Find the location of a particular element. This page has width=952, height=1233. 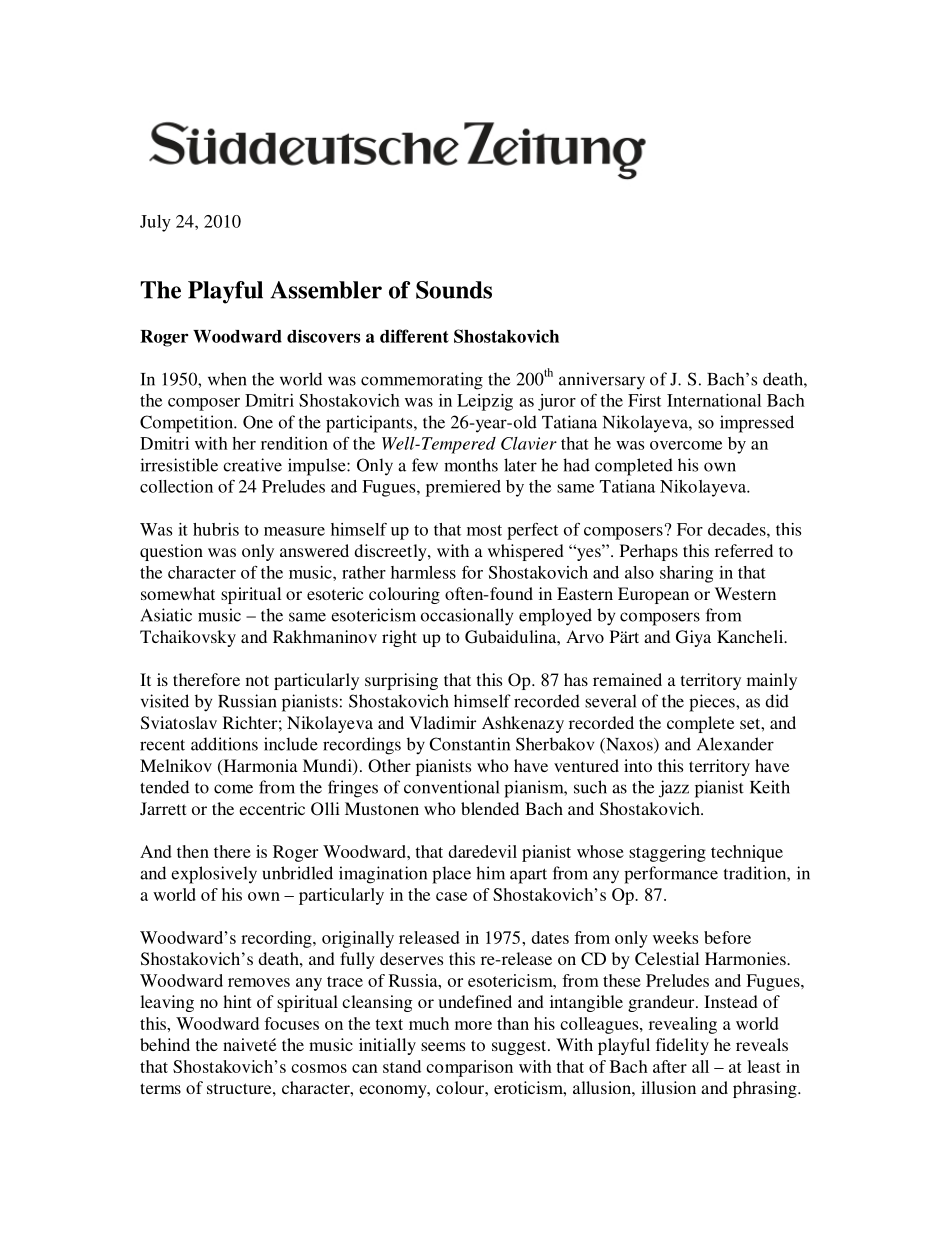

creative is located at coordinates (252, 465).
